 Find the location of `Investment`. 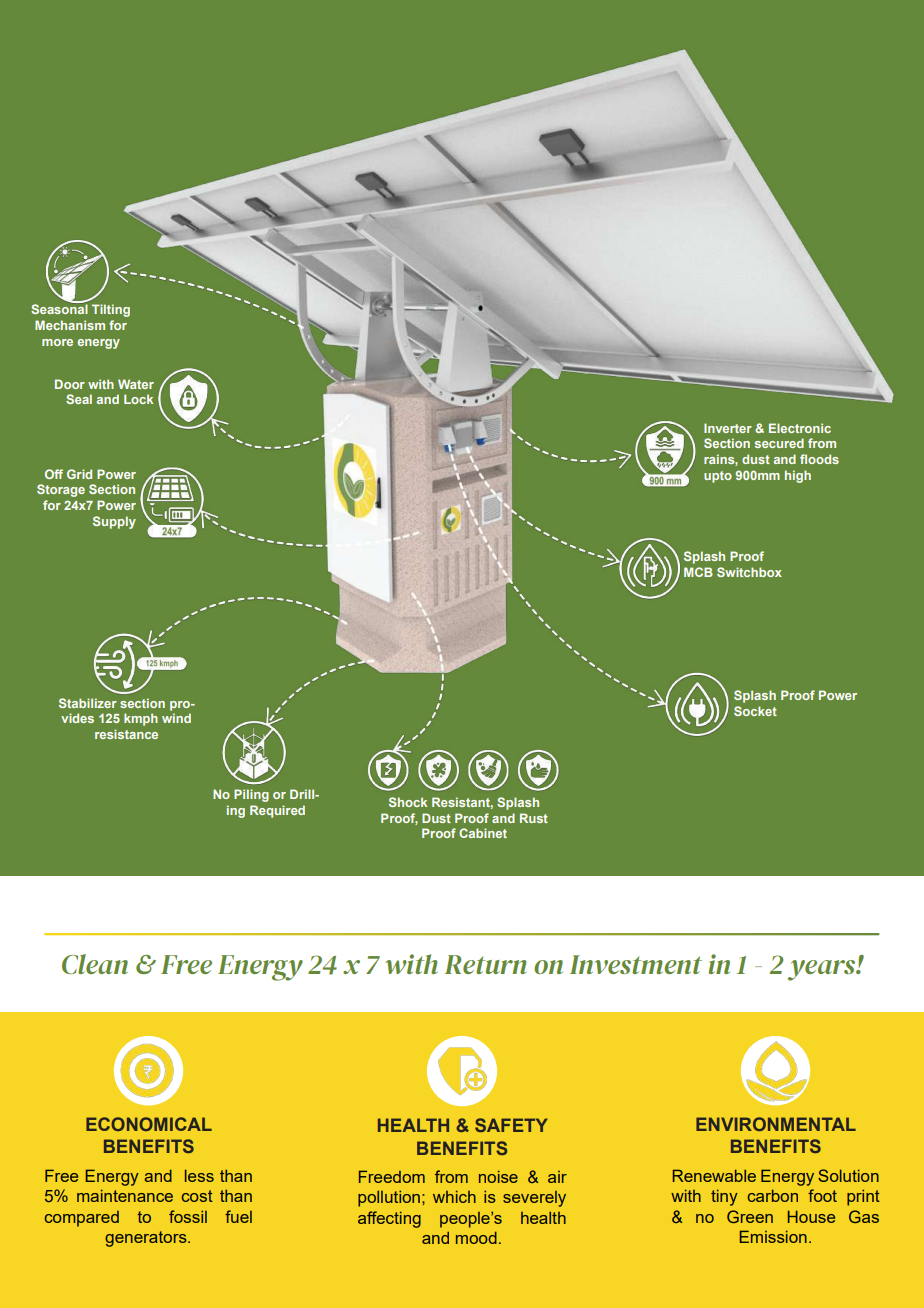

Investment is located at coordinates (636, 964).
